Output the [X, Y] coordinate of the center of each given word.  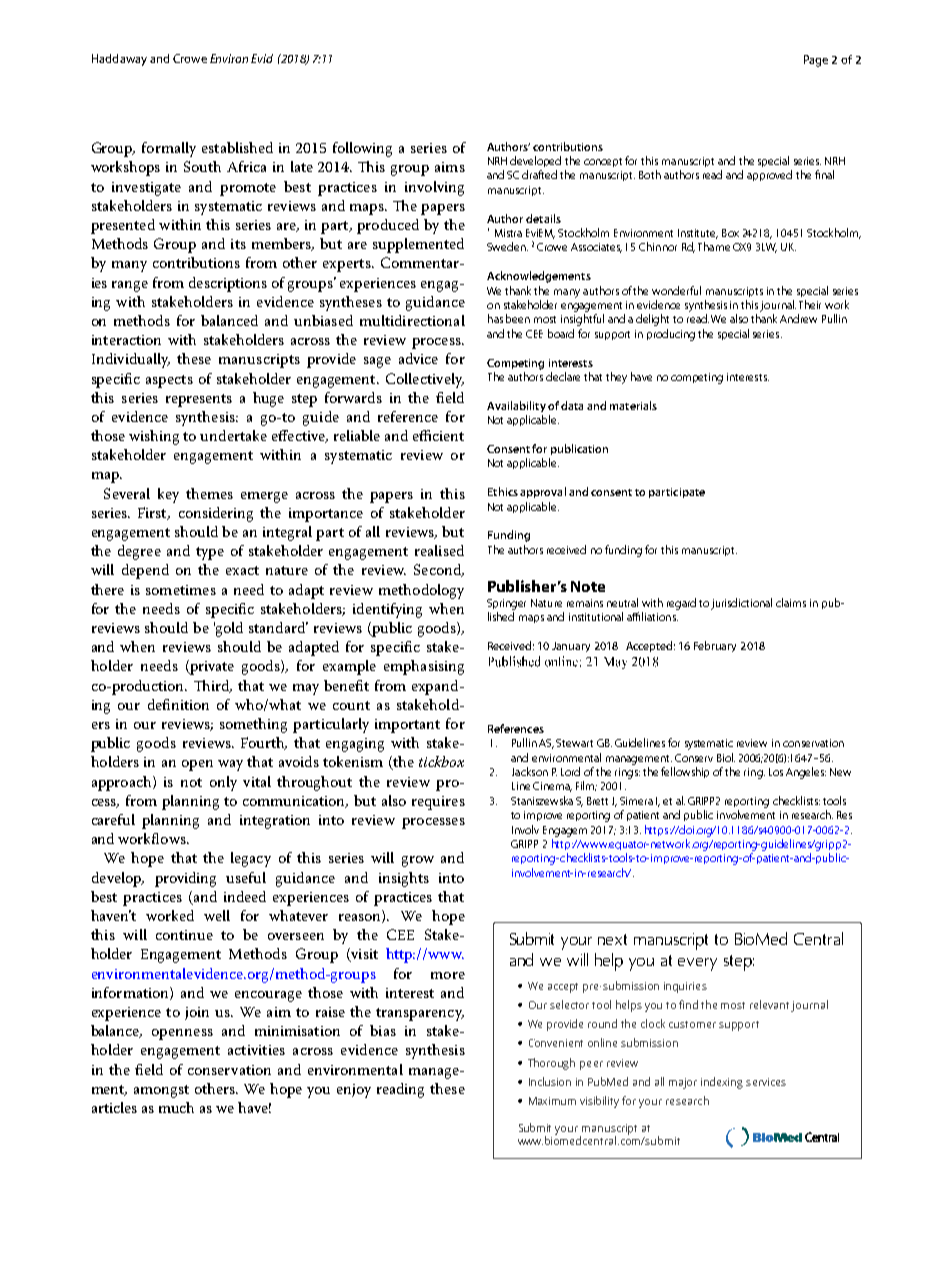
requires [438, 803]
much [176, 1107]
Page [816, 61]
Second [438, 570]
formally [169, 149]
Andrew [798, 318]
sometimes [181, 590]
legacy [251, 859]
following [362, 149]
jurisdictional [741, 604]
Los [776, 772]
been [518, 318]
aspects [169, 381]
